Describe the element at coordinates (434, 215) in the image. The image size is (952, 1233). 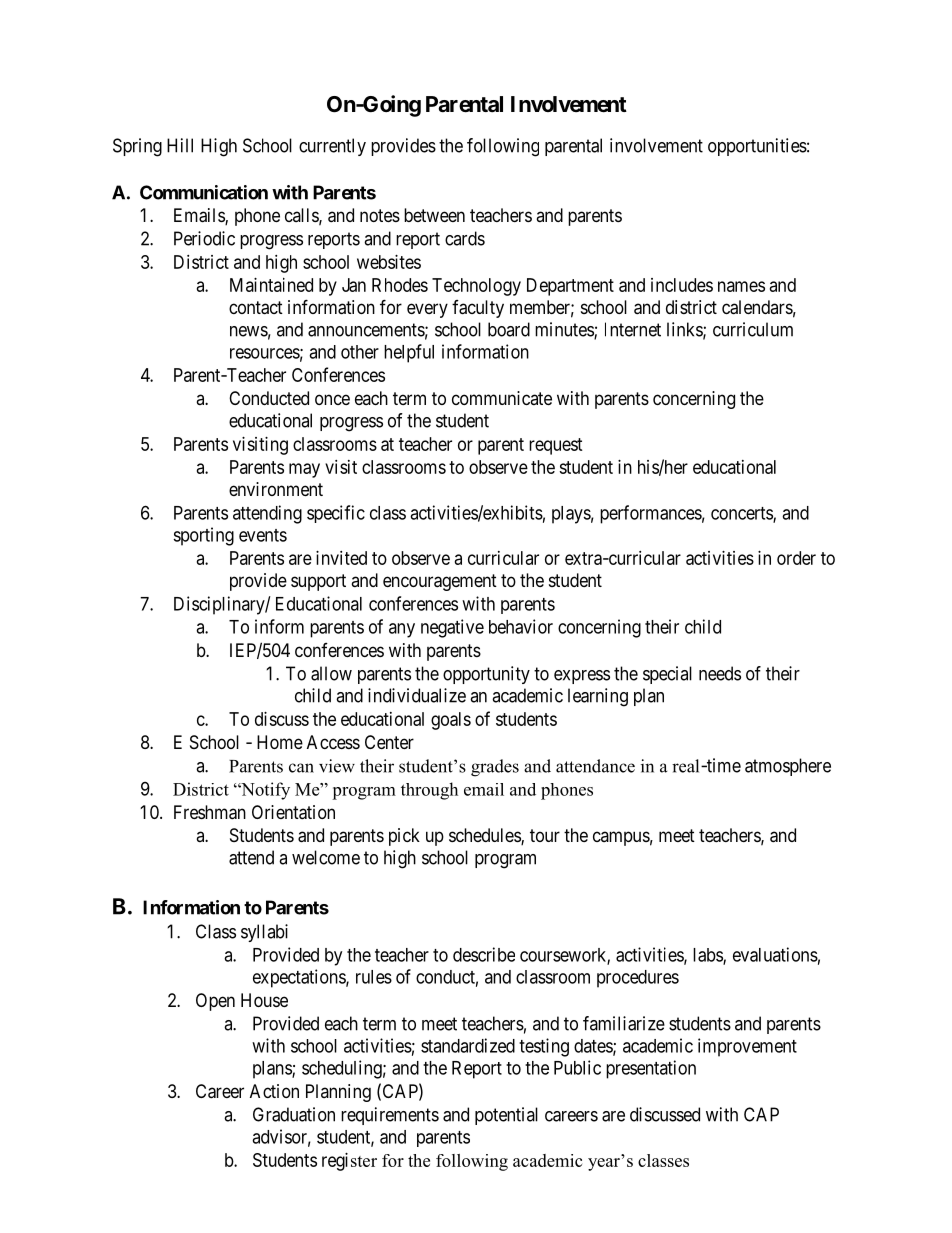
I see `between` at that location.
